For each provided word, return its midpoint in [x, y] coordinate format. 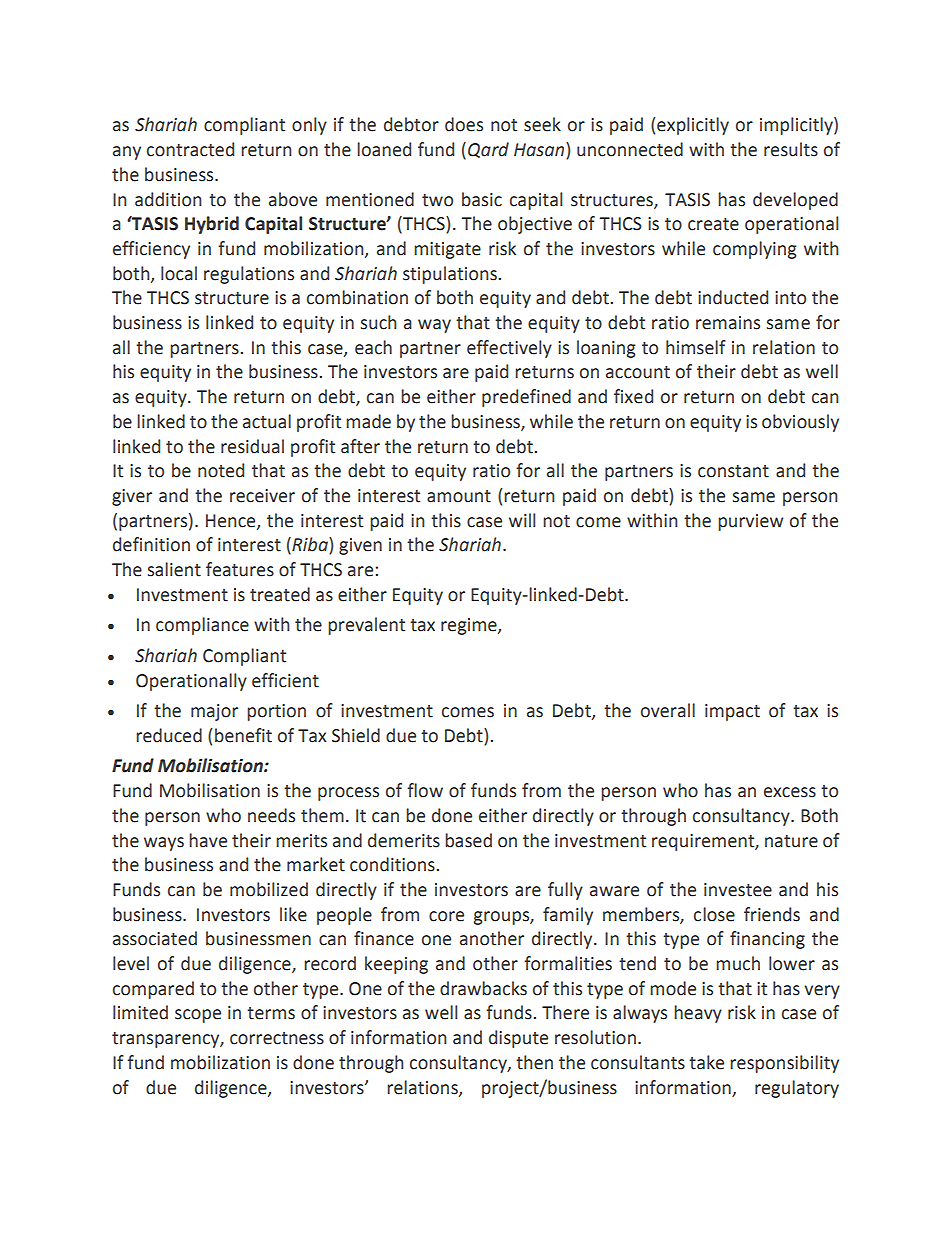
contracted [190, 149]
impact [732, 712]
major [214, 712]
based [468, 840]
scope [198, 1016]
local [179, 273]
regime [470, 626]
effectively [509, 349]
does [464, 124]
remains [728, 323]
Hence [232, 521]
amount [459, 496]
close [714, 914]
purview [750, 522]
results [791, 149]
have [208, 840]
